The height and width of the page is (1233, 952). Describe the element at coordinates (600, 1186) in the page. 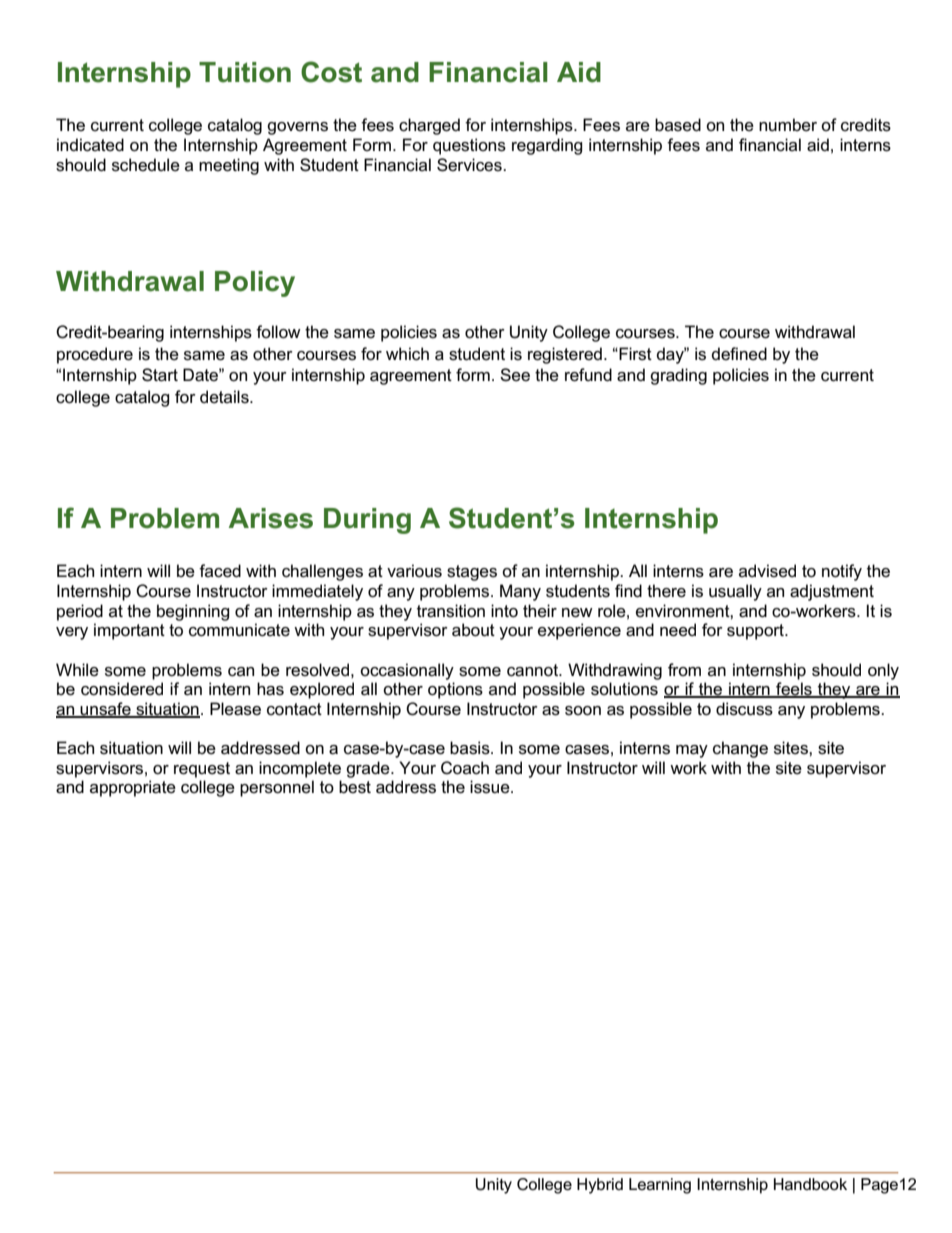

I see `Hybrid` at that location.
